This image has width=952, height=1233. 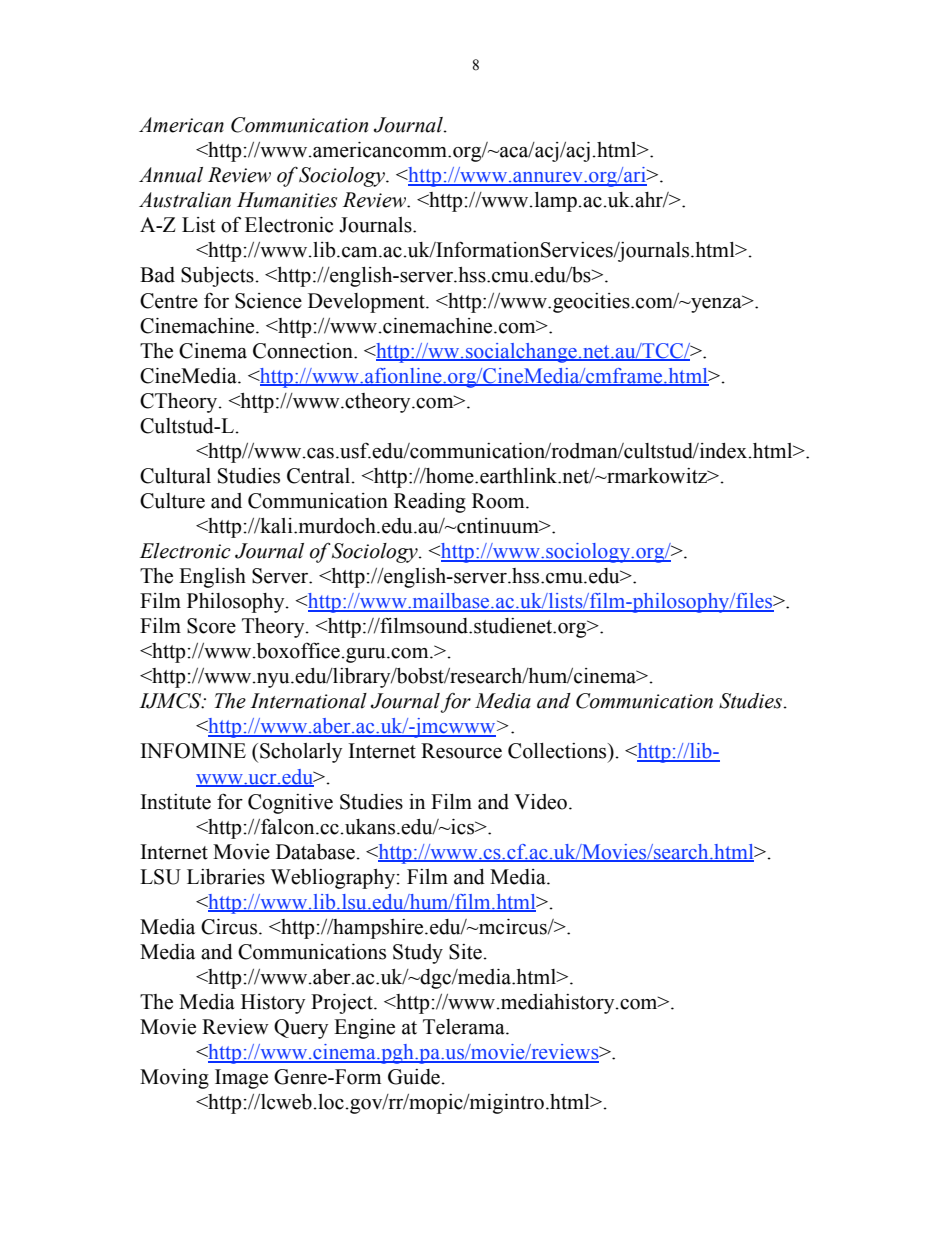 What do you see at coordinates (185, 200) in the image?
I see `Australian` at bounding box center [185, 200].
